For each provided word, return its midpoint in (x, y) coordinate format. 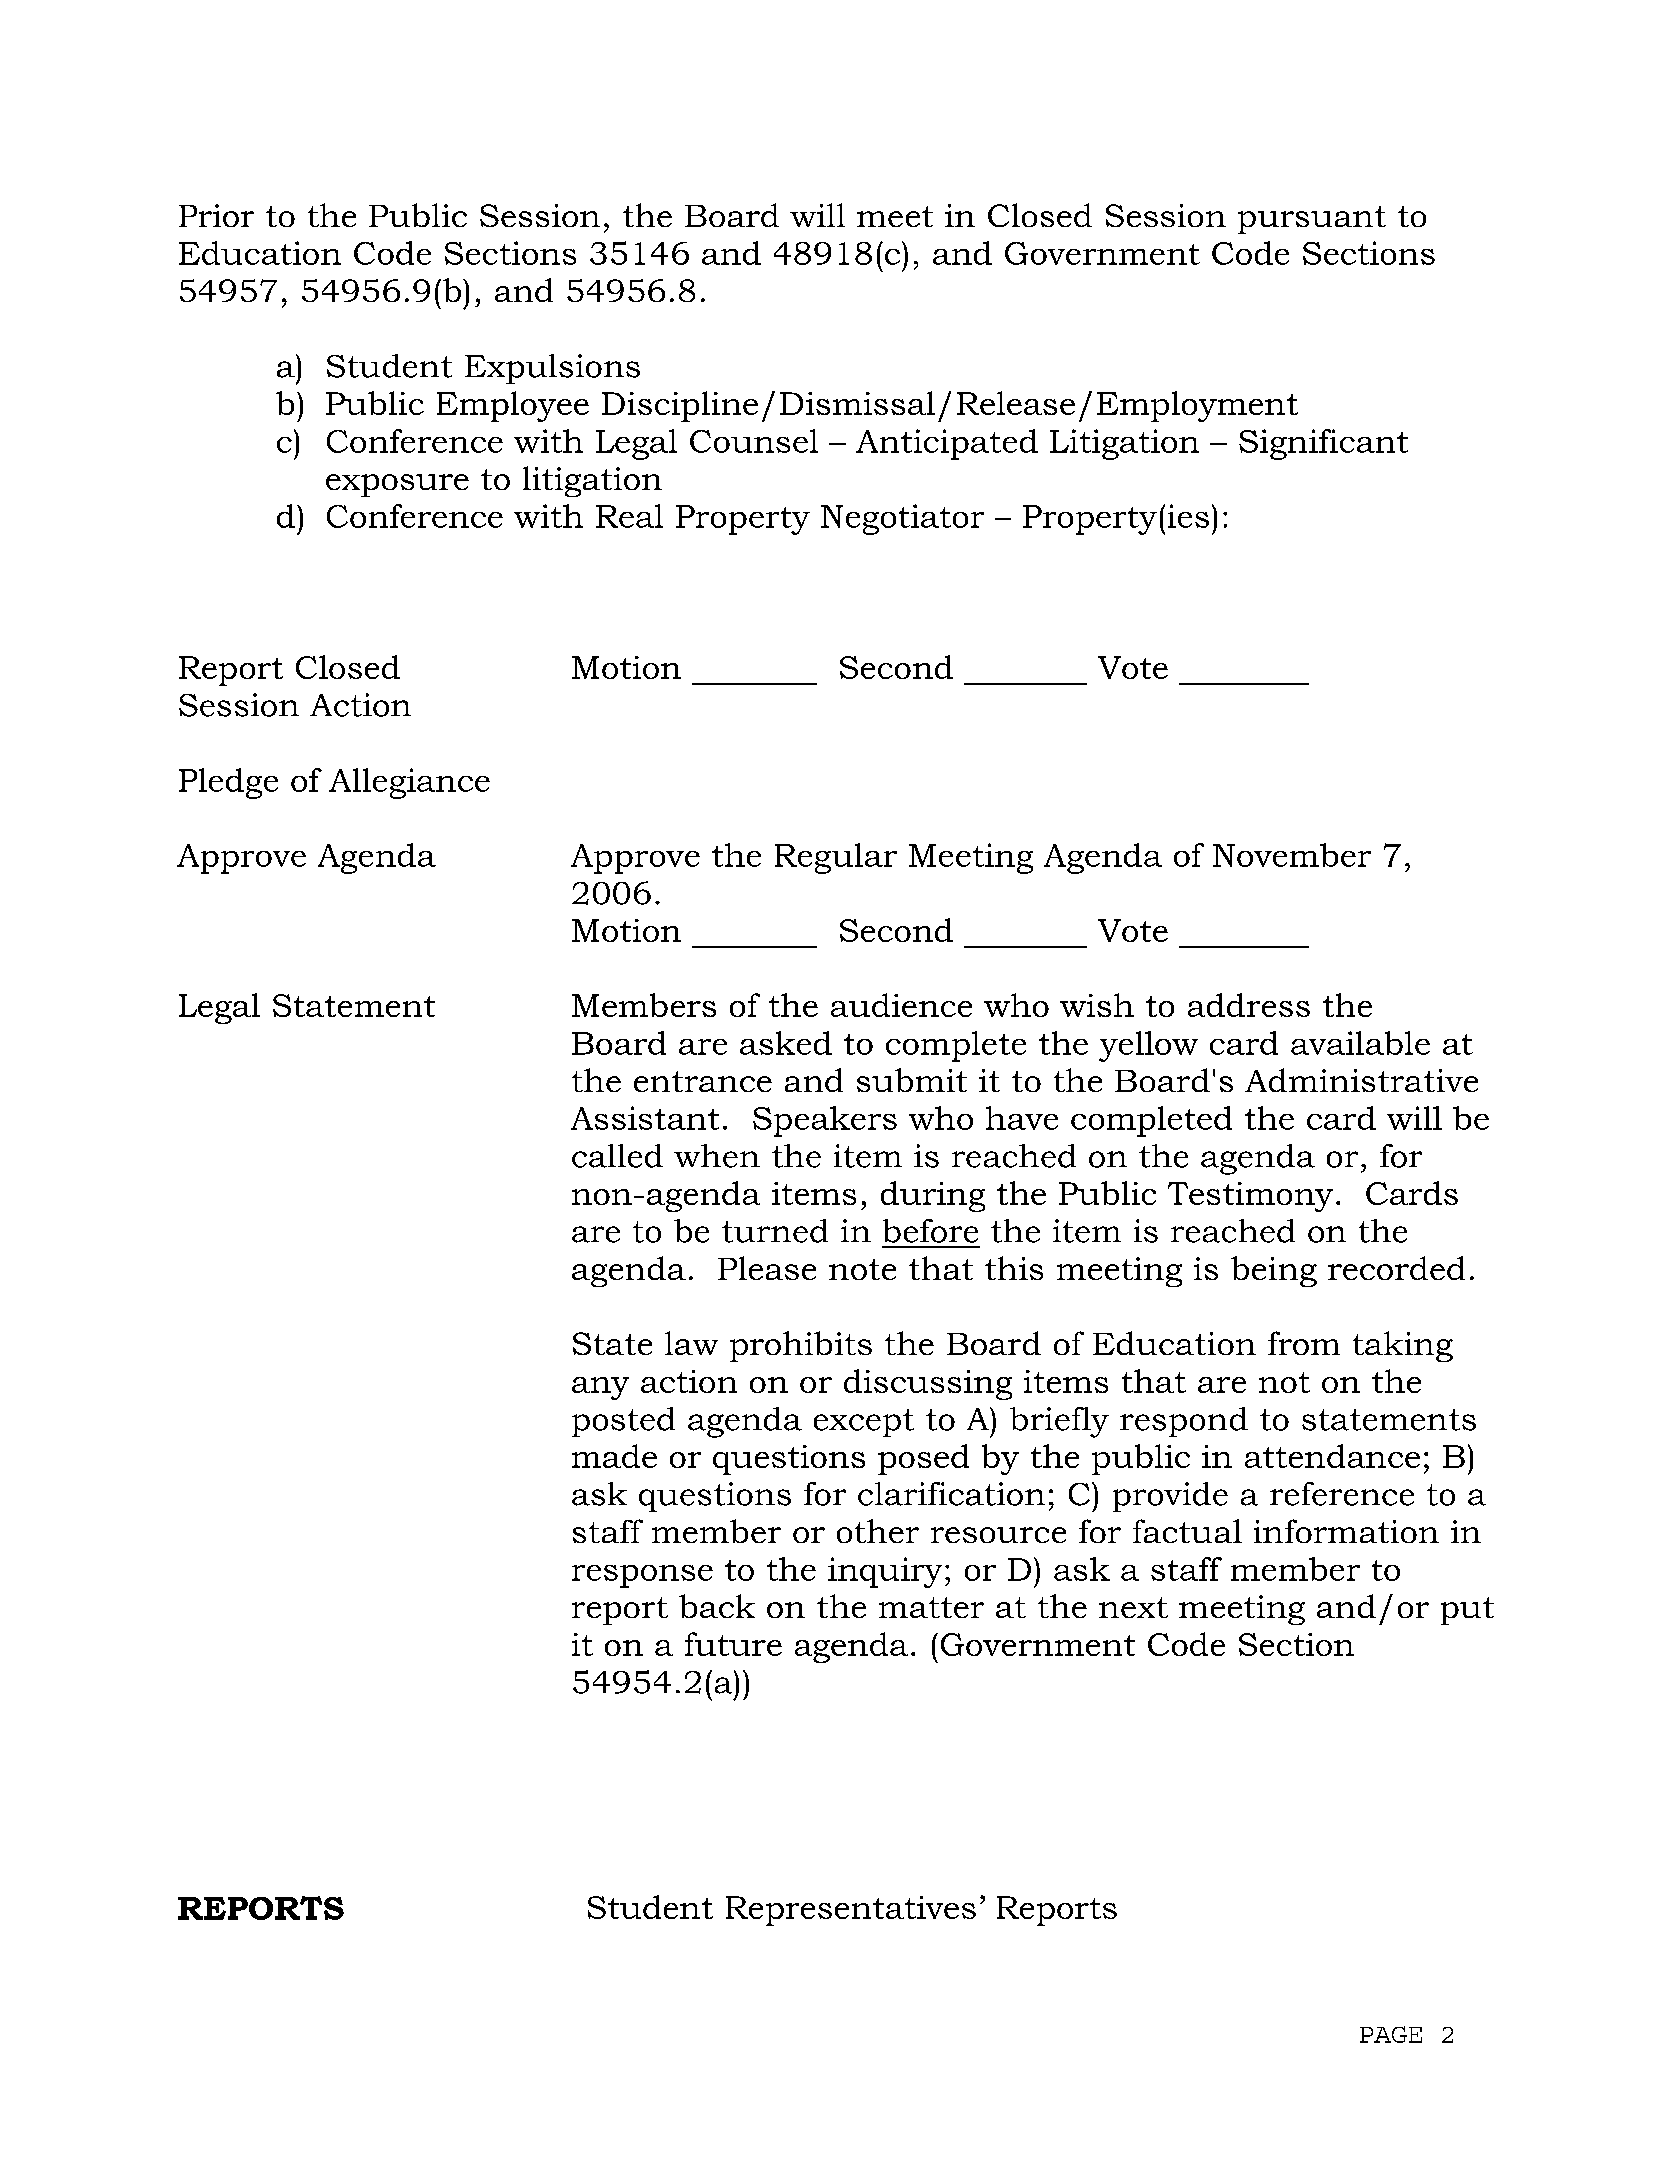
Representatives (851, 1911)
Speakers (825, 1121)
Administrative (1361, 1080)
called (617, 1156)
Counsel (754, 441)
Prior (216, 215)
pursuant (1312, 220)
